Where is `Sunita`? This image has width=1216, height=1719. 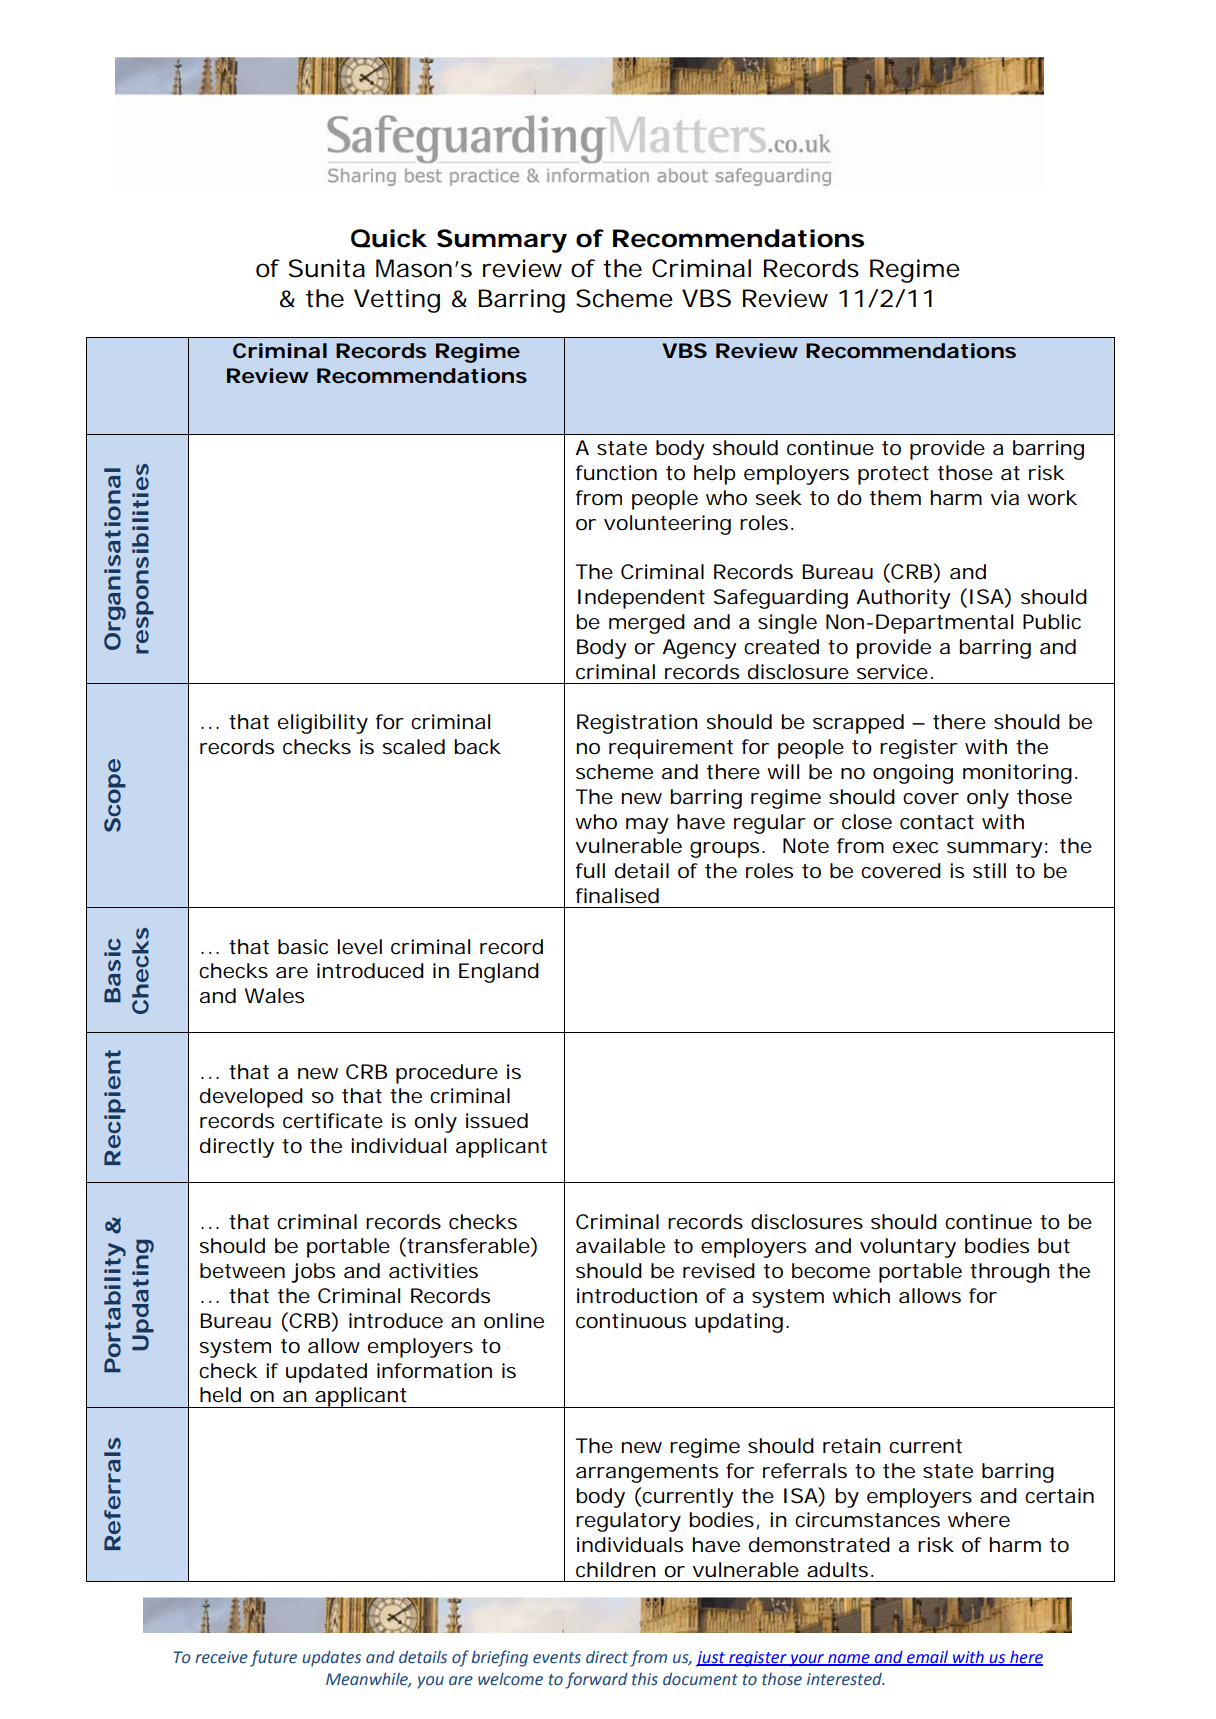 Sunita is located at coordinates (327, 268).
